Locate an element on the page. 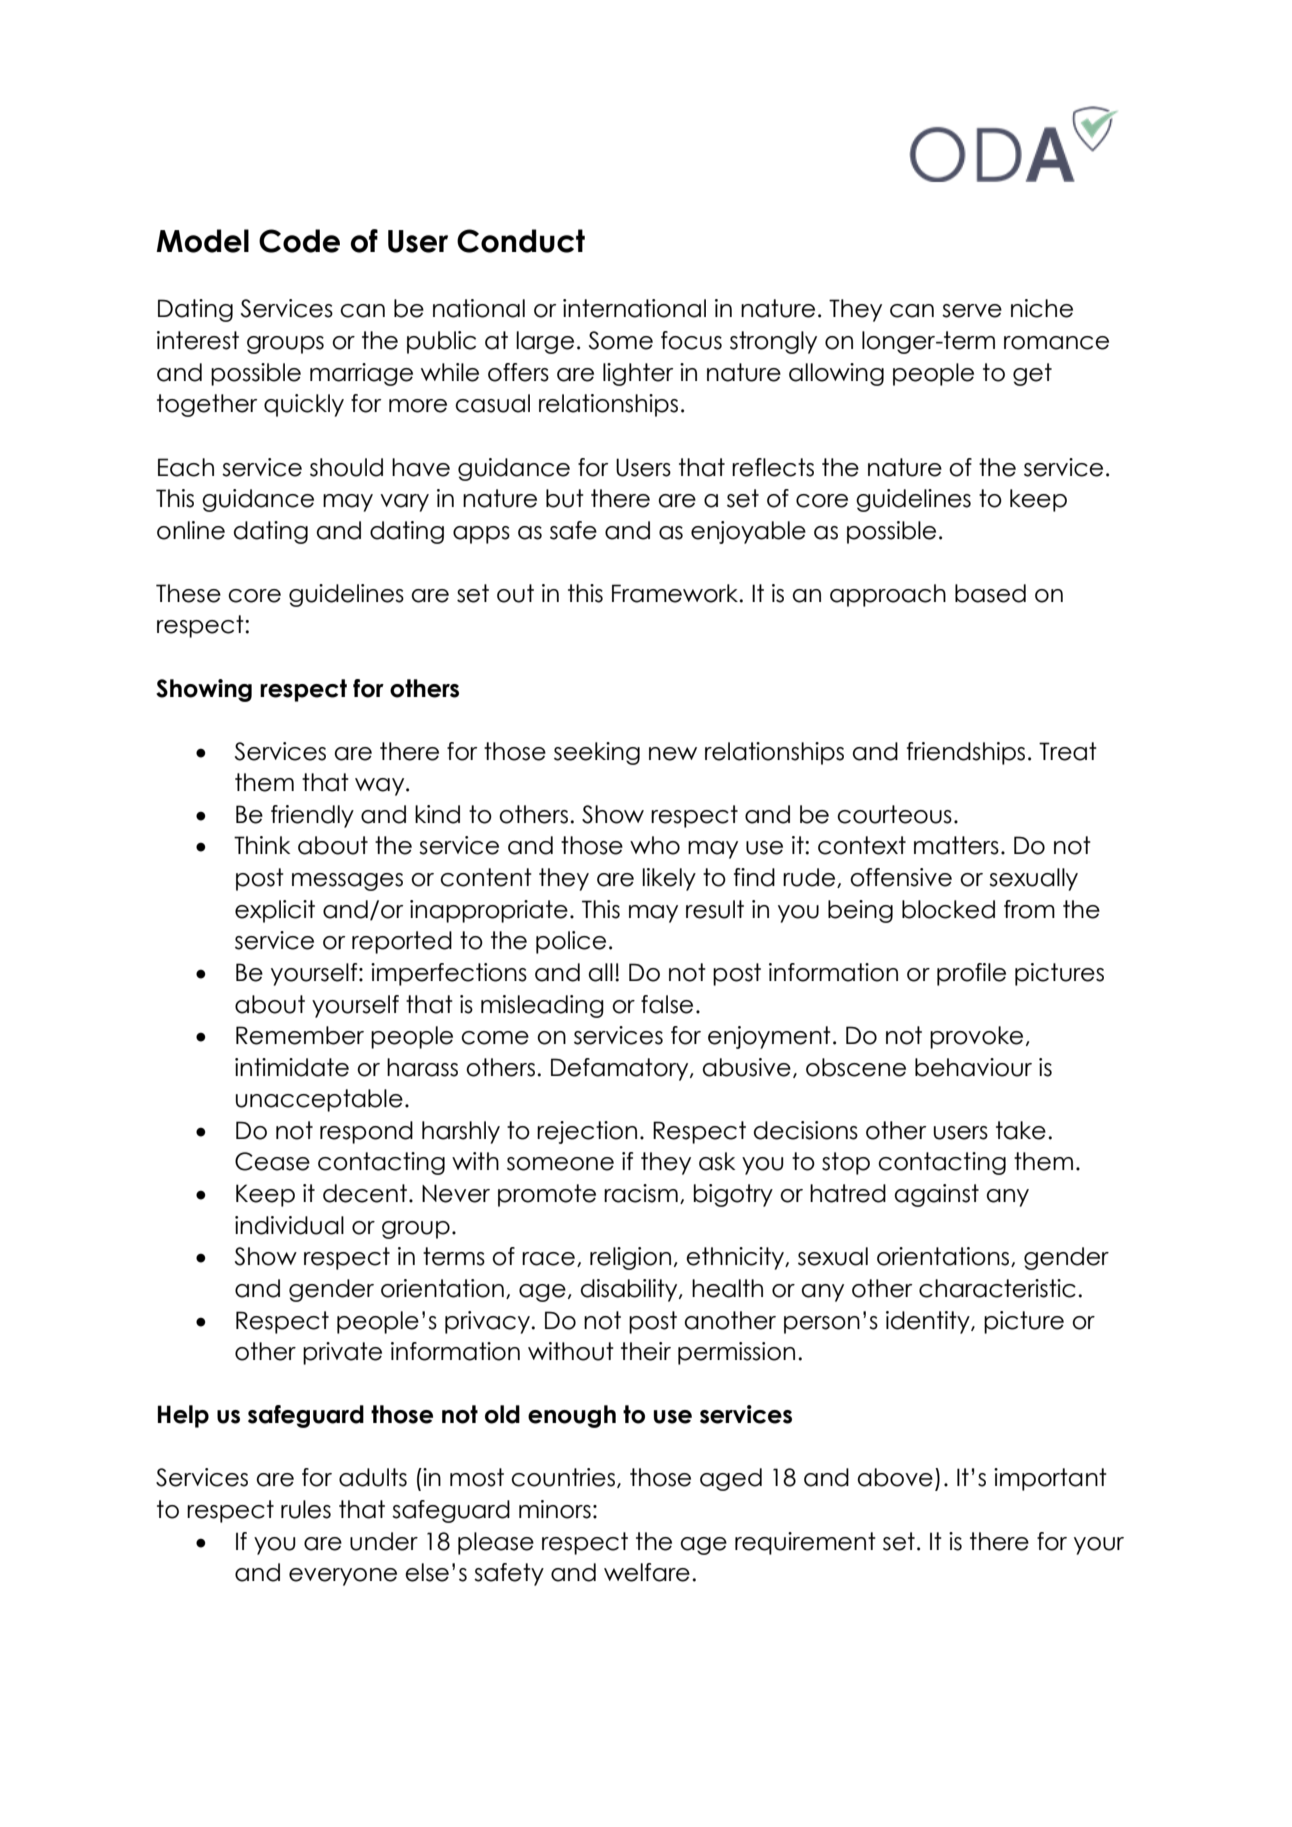 The image size is (1292, 1827). blocked is located at coordinates (948, 909).
